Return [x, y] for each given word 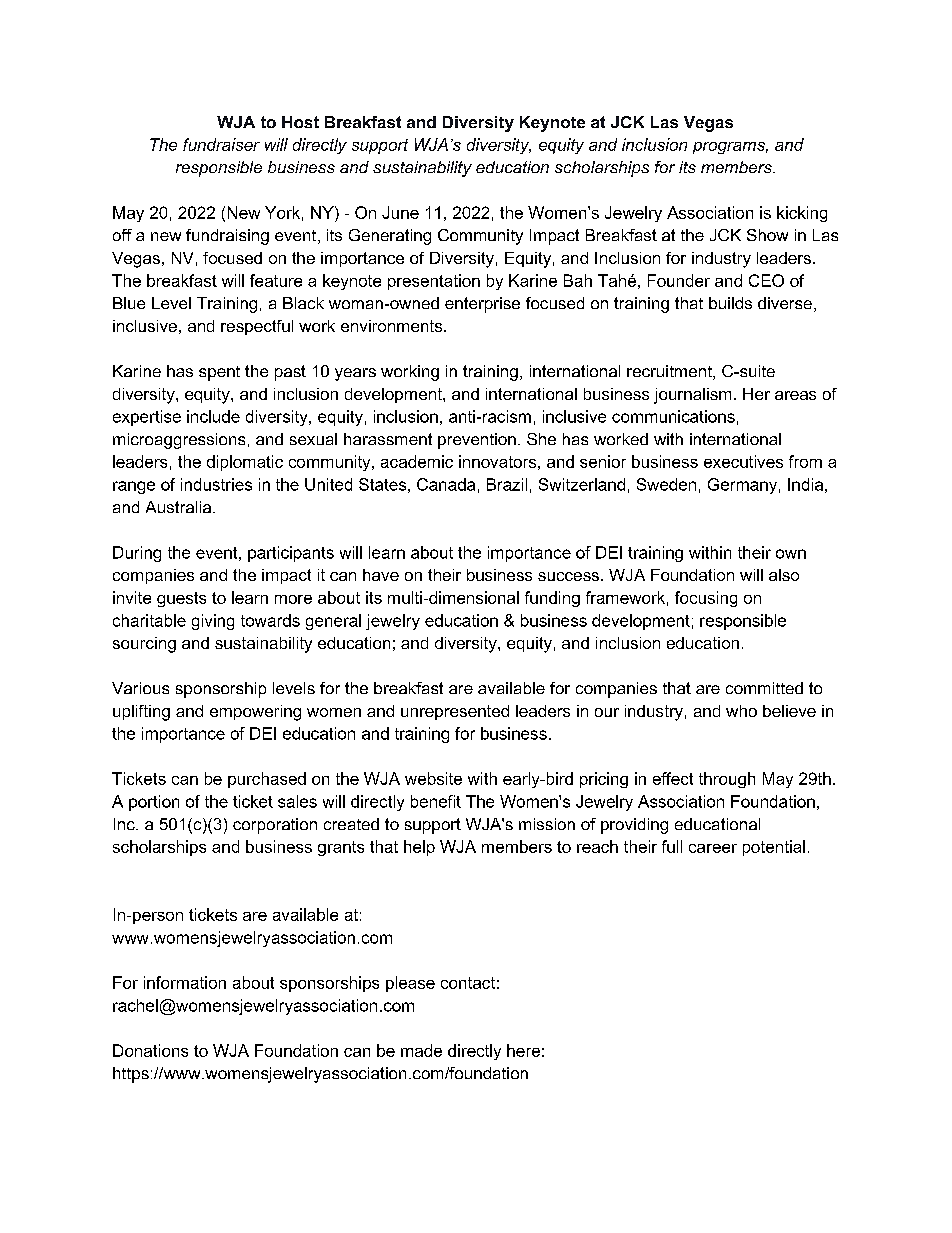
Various [140, 688]
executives [743, 461]
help [419, 848]
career [713, 848]
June [400, 212]
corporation [275, 826]
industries [216, 484]
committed [764, 688]
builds [730, 303]
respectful [257, 327]
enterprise [482, 305]
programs [730, 148]
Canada [446, 484]
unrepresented [455, 712]
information [185, 982]
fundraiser [221, 144]
